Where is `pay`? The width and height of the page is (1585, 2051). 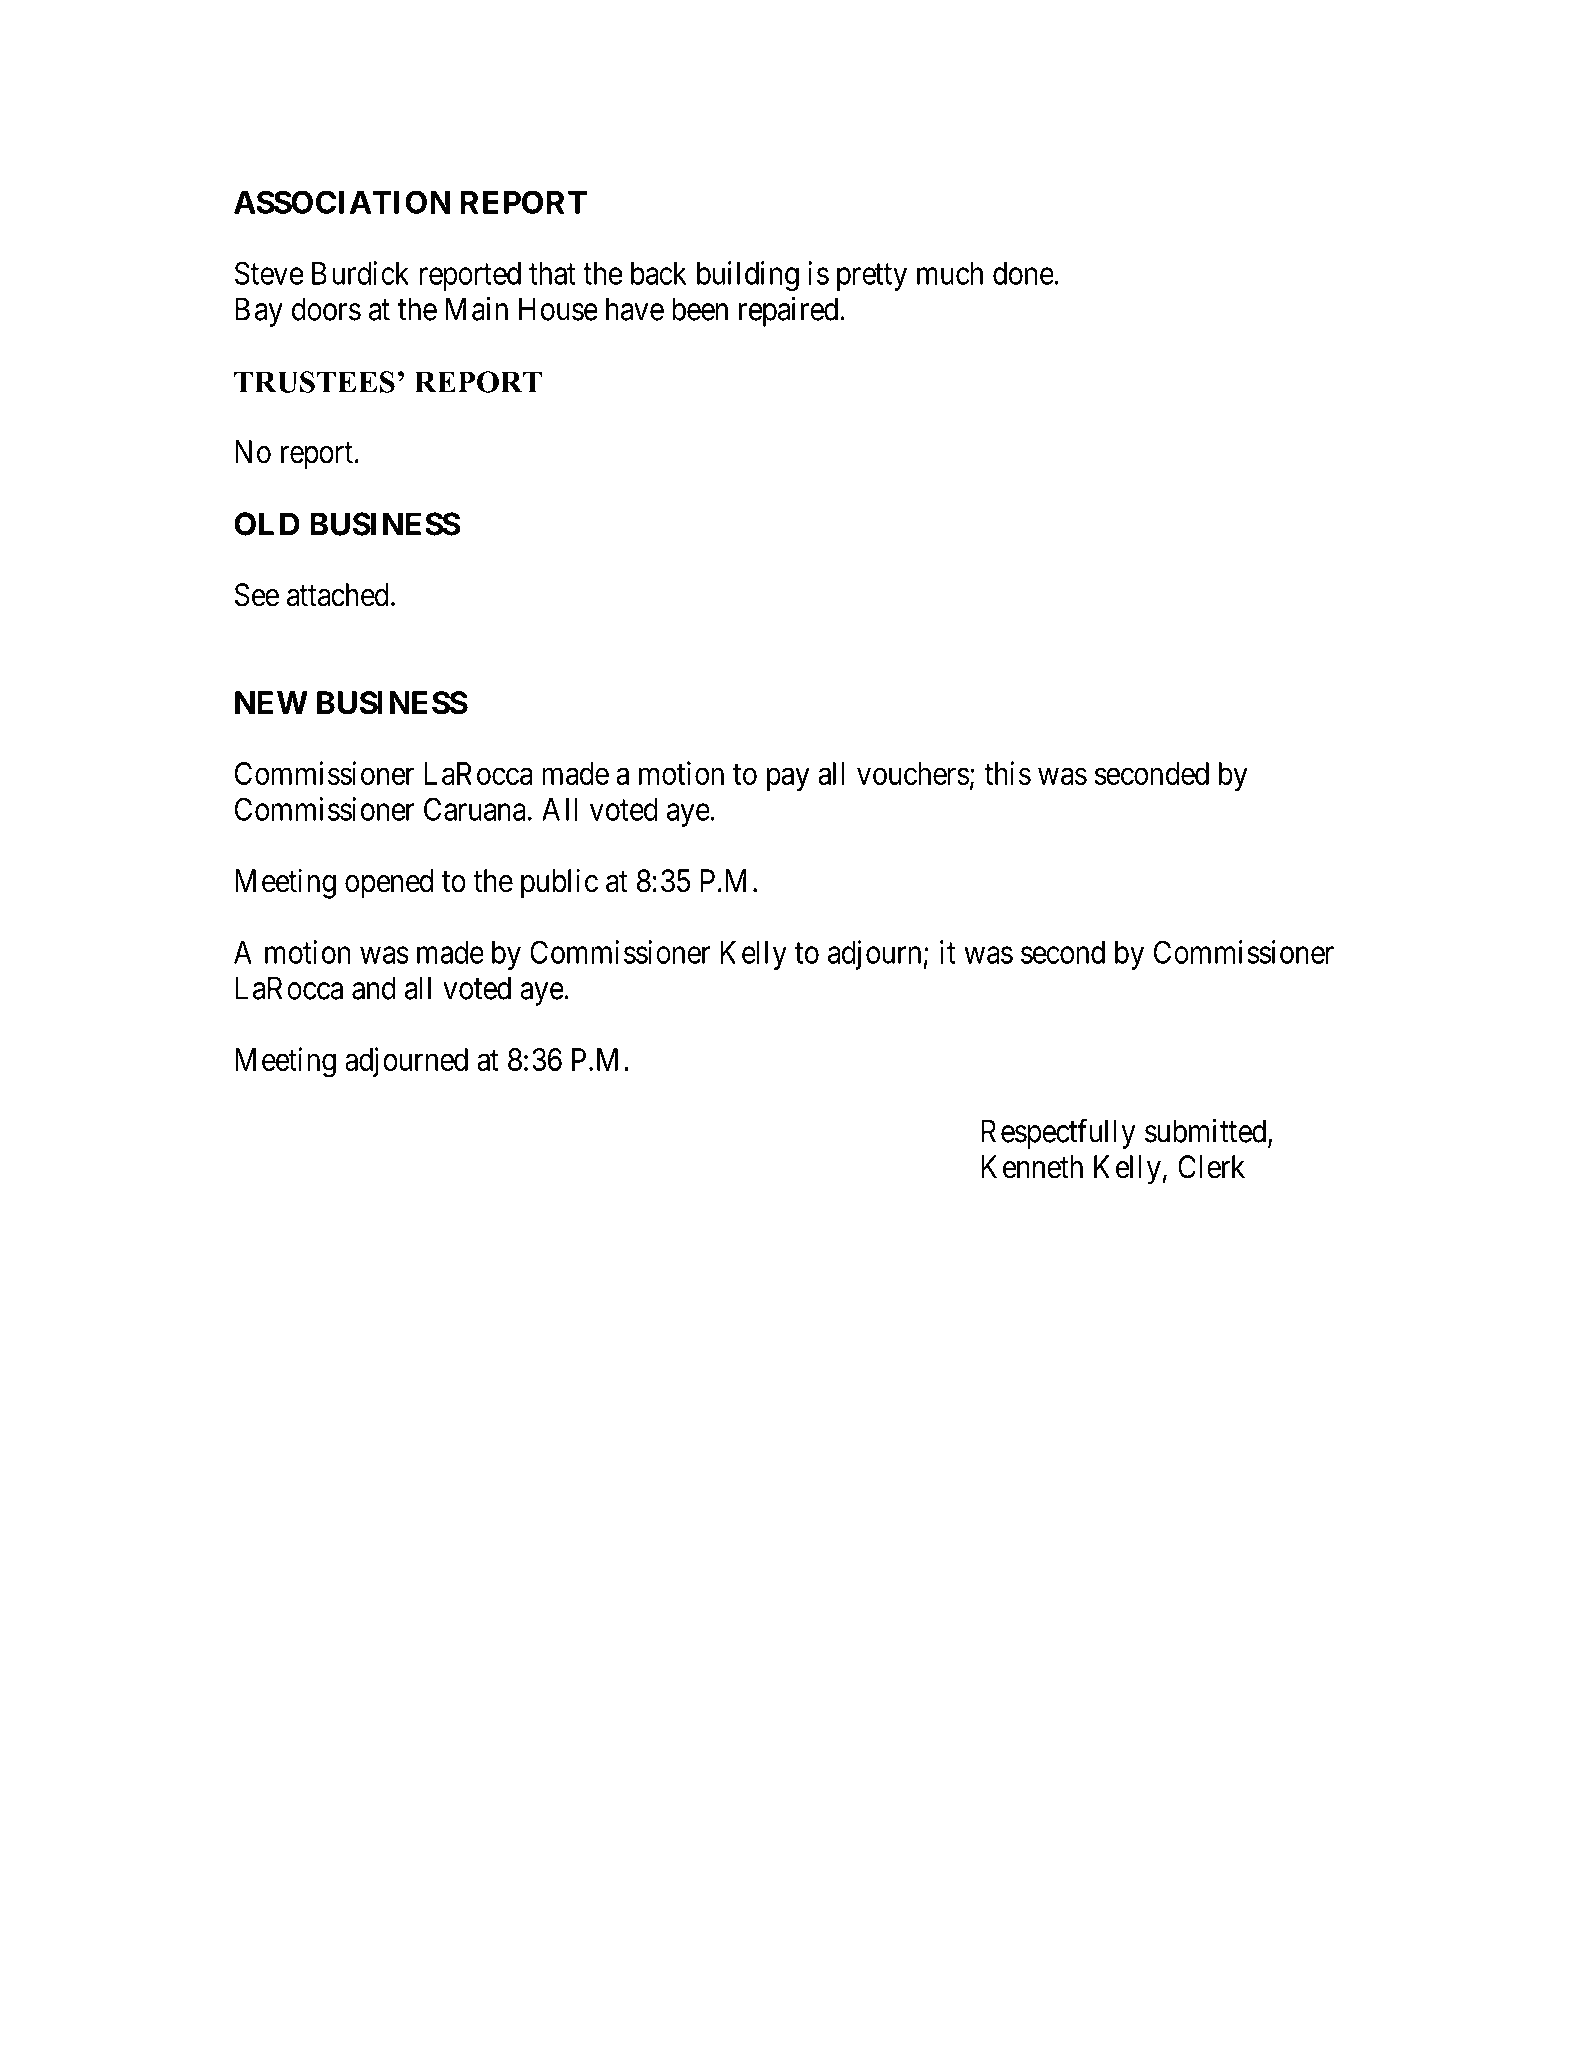
pay is located at coordinates (788, 779).
